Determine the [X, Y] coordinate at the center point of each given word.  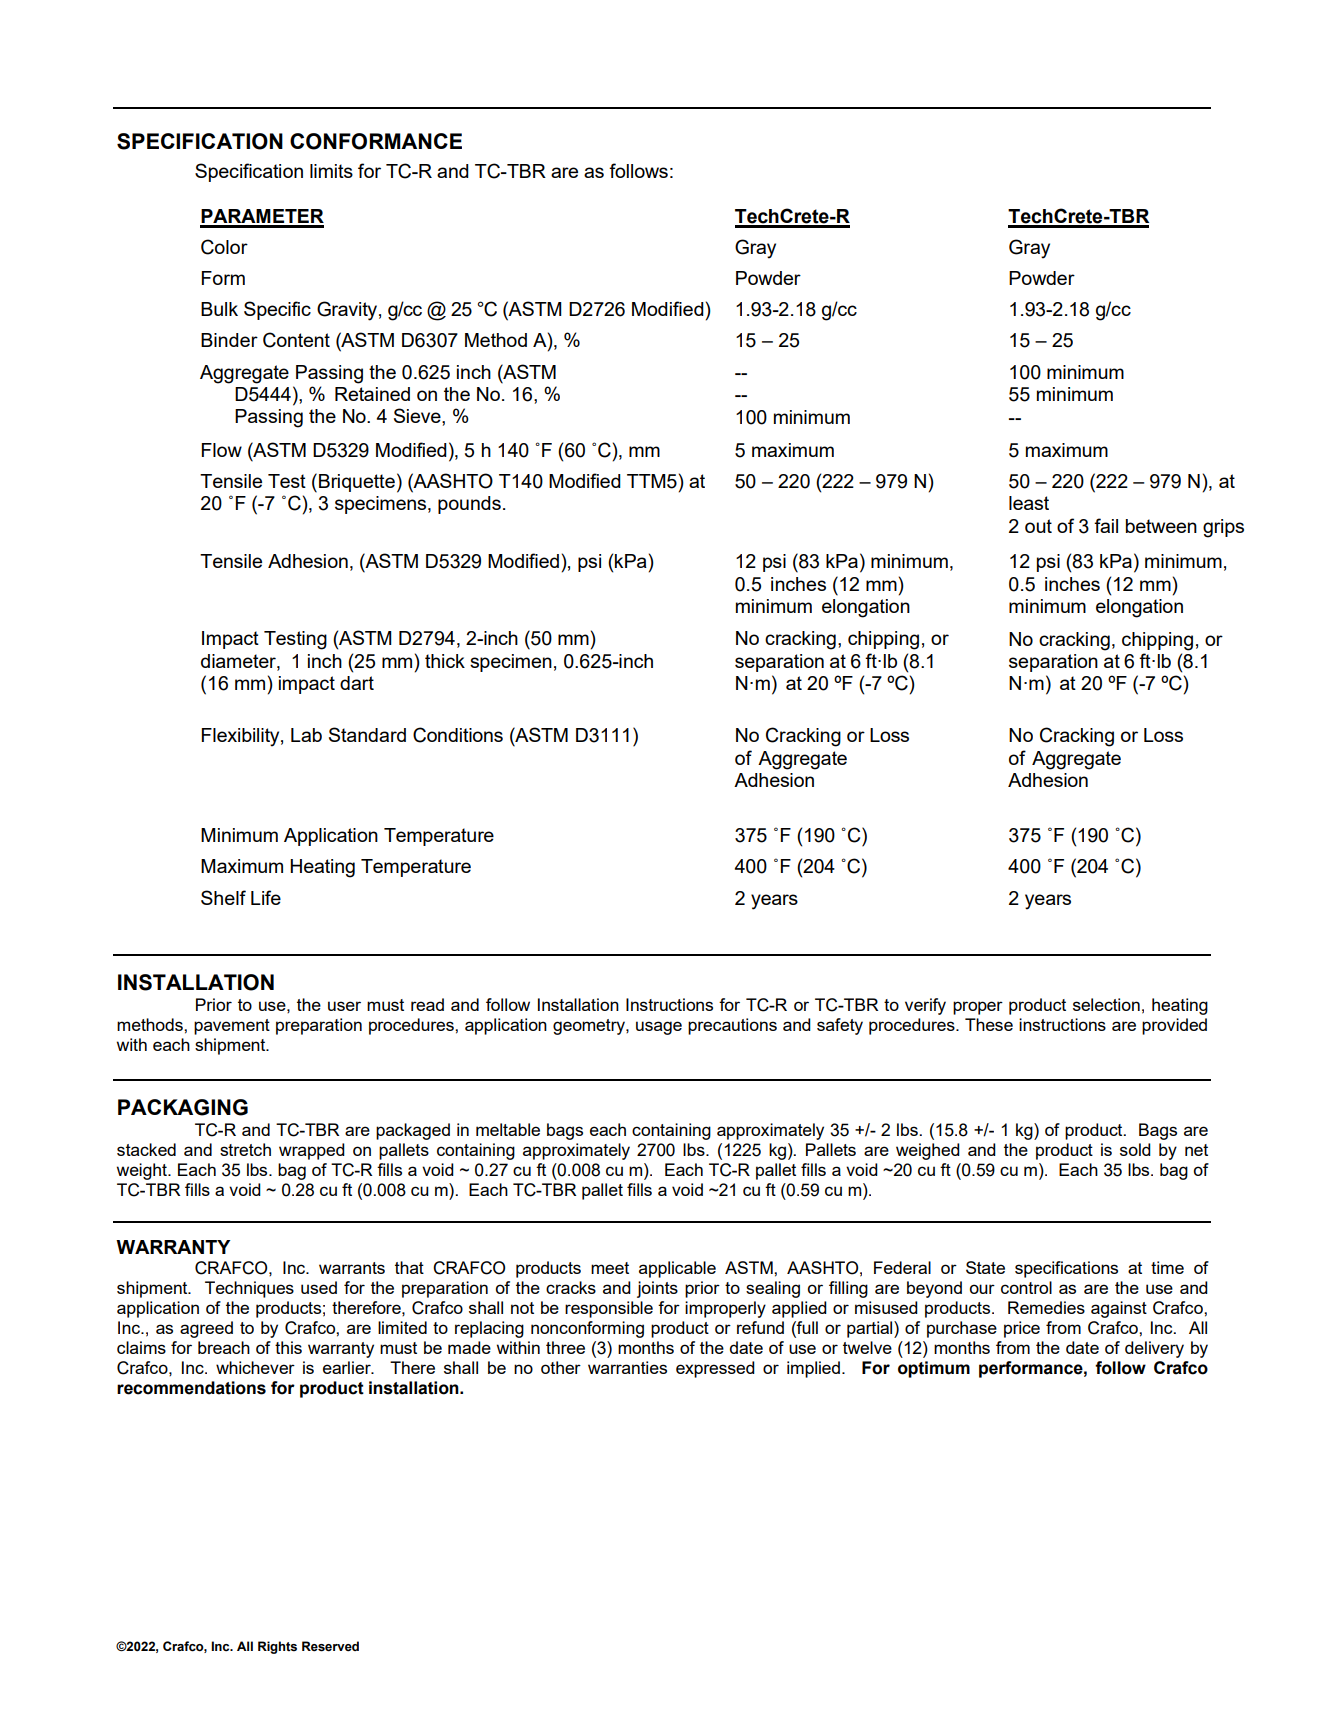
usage [659, 1028]
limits [331, 171]
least [1029, 503]
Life [266, 897]
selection [1106, 1004]
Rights [277, 1647]
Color [224, 247]
